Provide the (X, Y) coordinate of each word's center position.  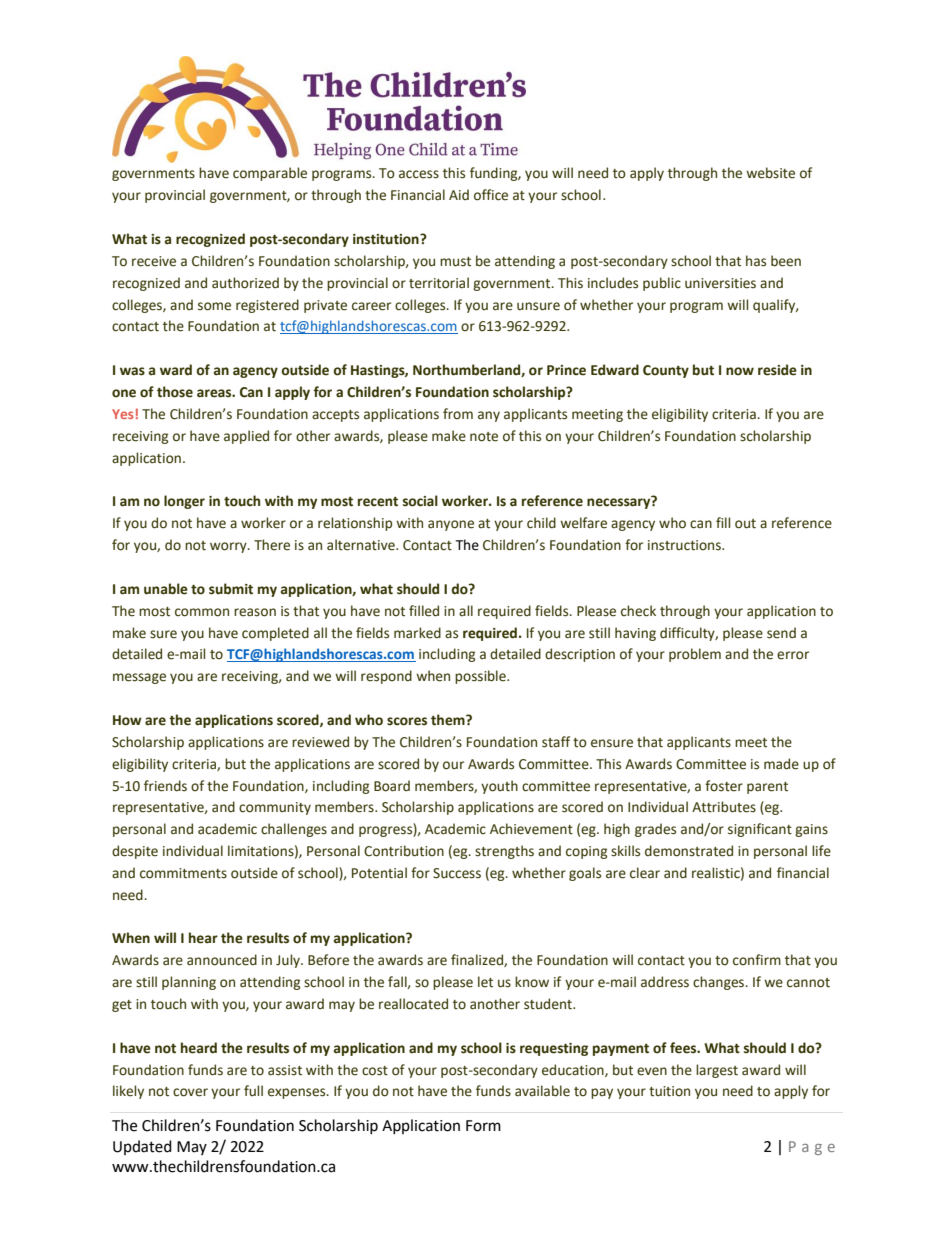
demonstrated (689, 851)
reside (777, 370)
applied (246, 437)
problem (695, 655)
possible (481, 677)
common (202, 612)
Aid (459, 194)
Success (457, 873)
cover (190, 1092)
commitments (183, 873)
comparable (270, 174)
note (484, 437)
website (770, 173)
